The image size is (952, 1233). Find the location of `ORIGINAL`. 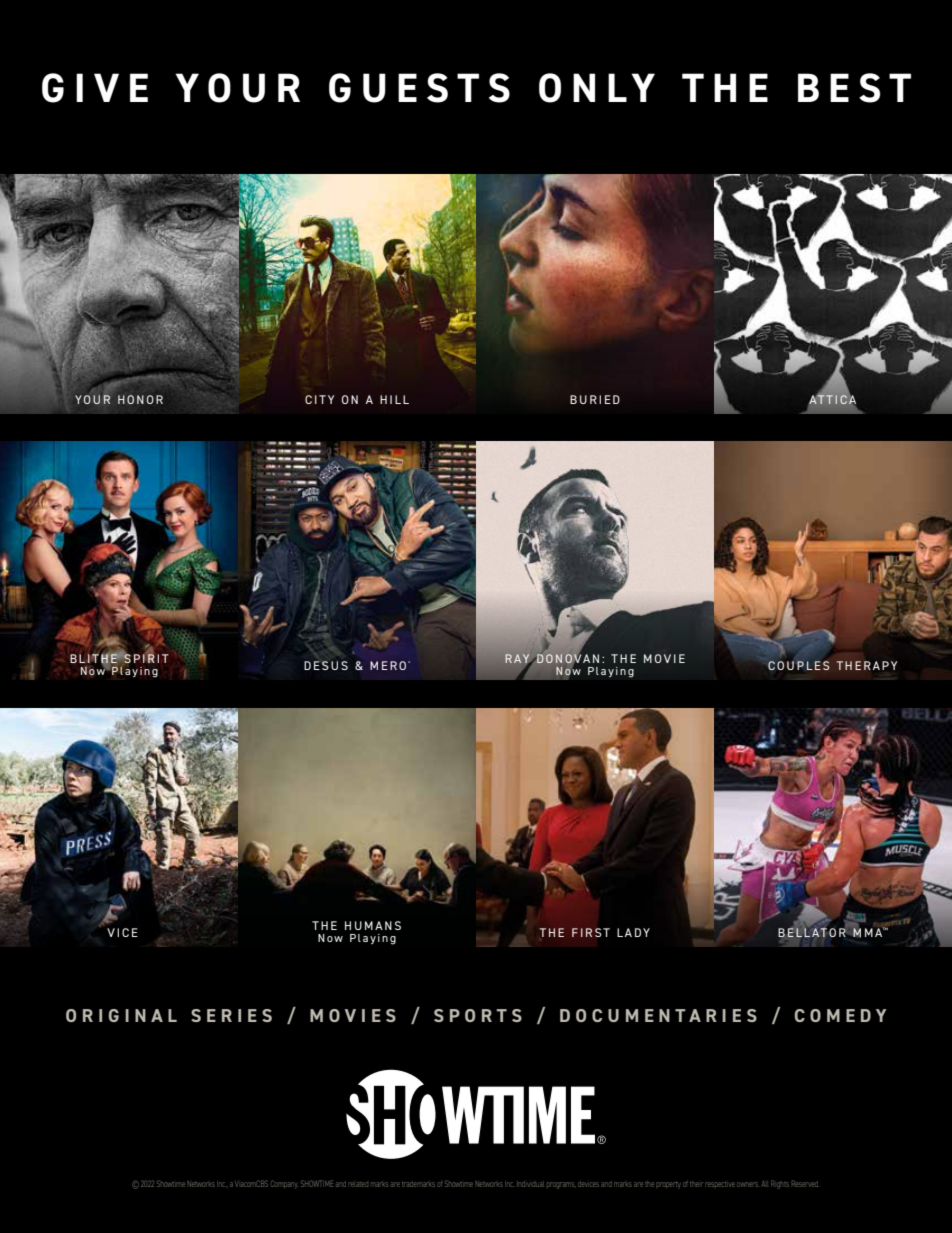

ORIGINAL is located at coordinates (121, 1015).
